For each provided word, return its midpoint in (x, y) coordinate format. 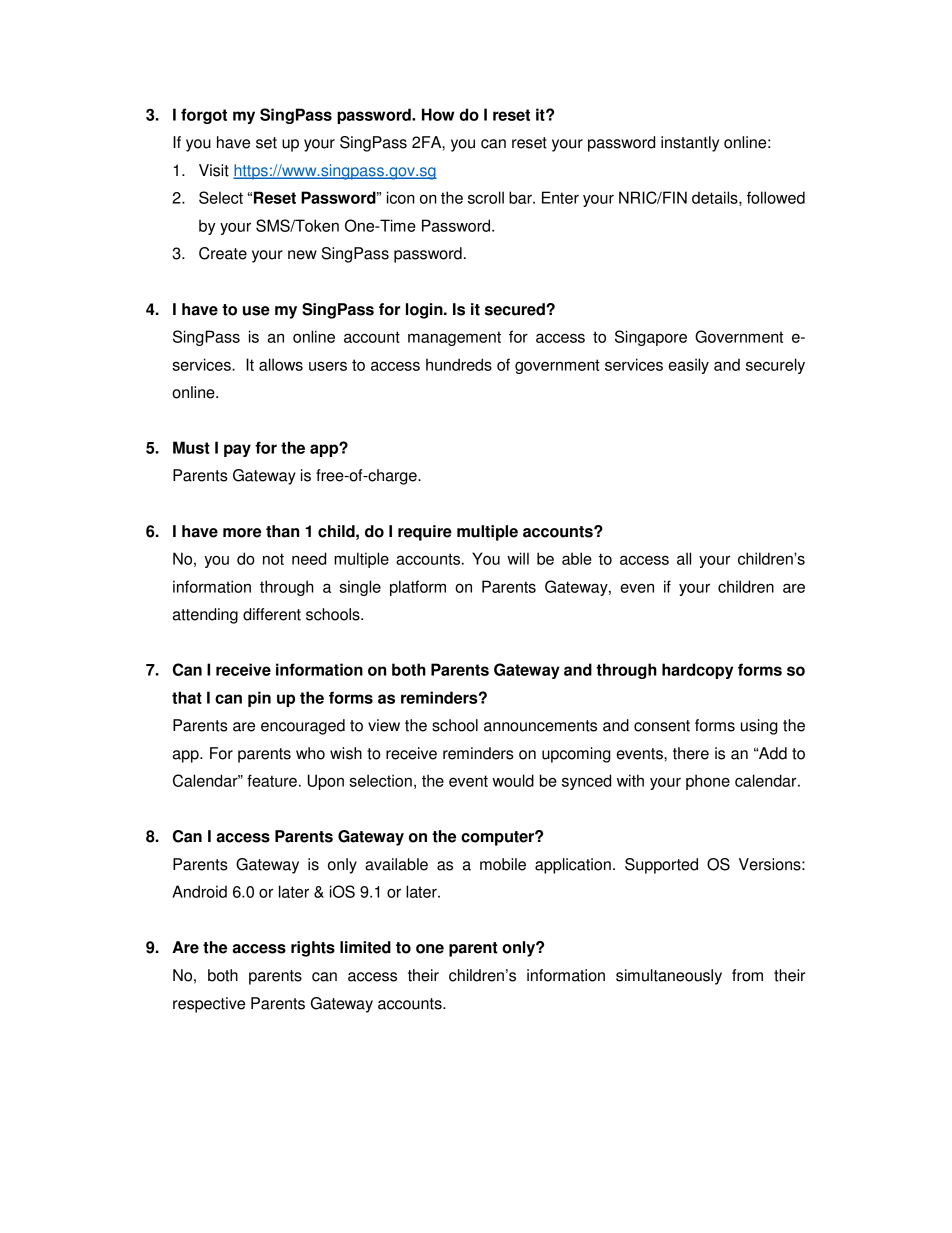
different (272, 614)
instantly (690, 144)
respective (209, 1005)
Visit (214, 170)
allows (281, 364)
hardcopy (697, 671)
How (438, 114)
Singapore (651, 338)
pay (237, 450)
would (513, 780)
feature (272, 780)
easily (689, 366)
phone (708, 782)
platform (418, 588)
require (425, 533)
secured (516, 309)
